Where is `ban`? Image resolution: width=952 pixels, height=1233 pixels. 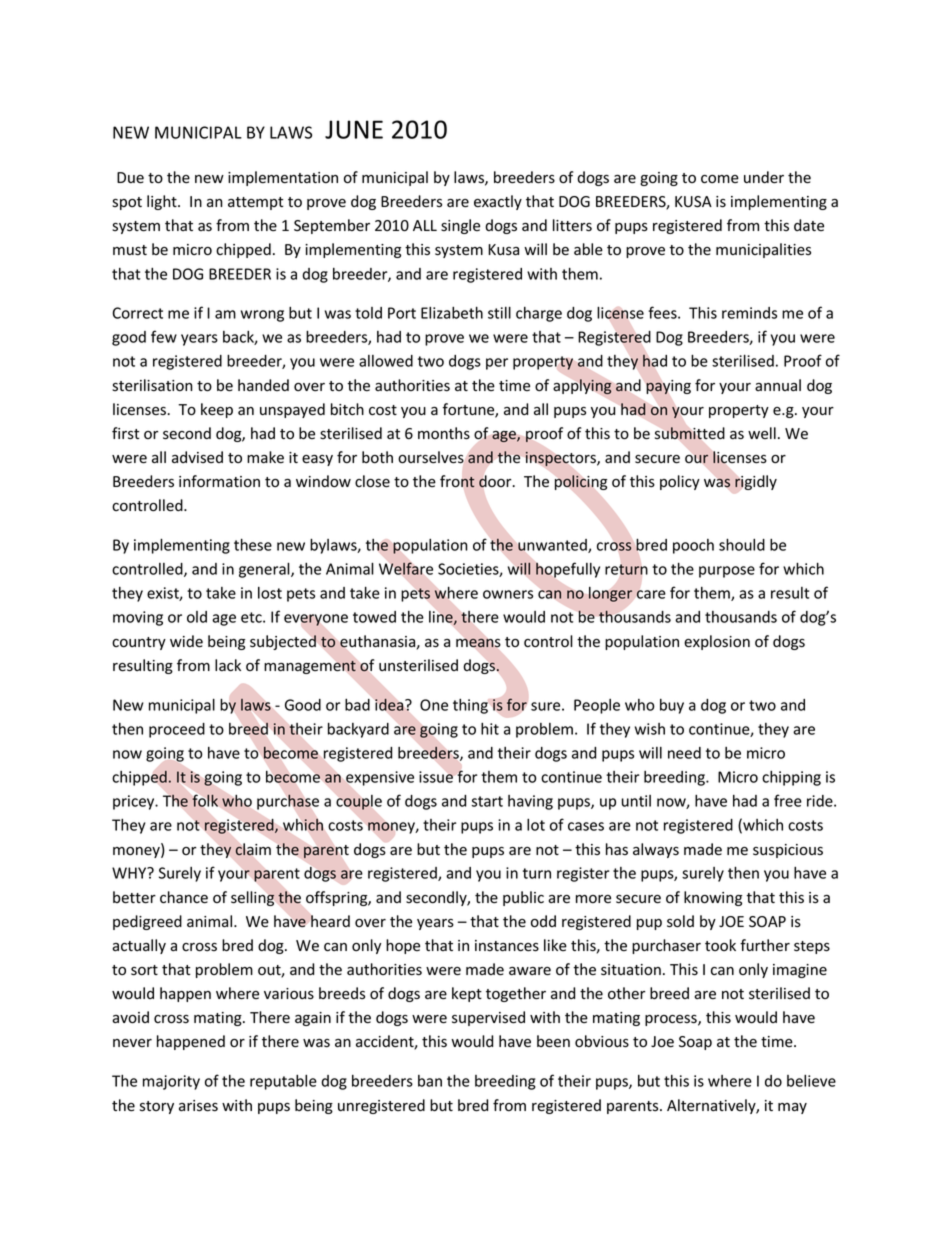 ban is located at coordinates (430, 1081).
